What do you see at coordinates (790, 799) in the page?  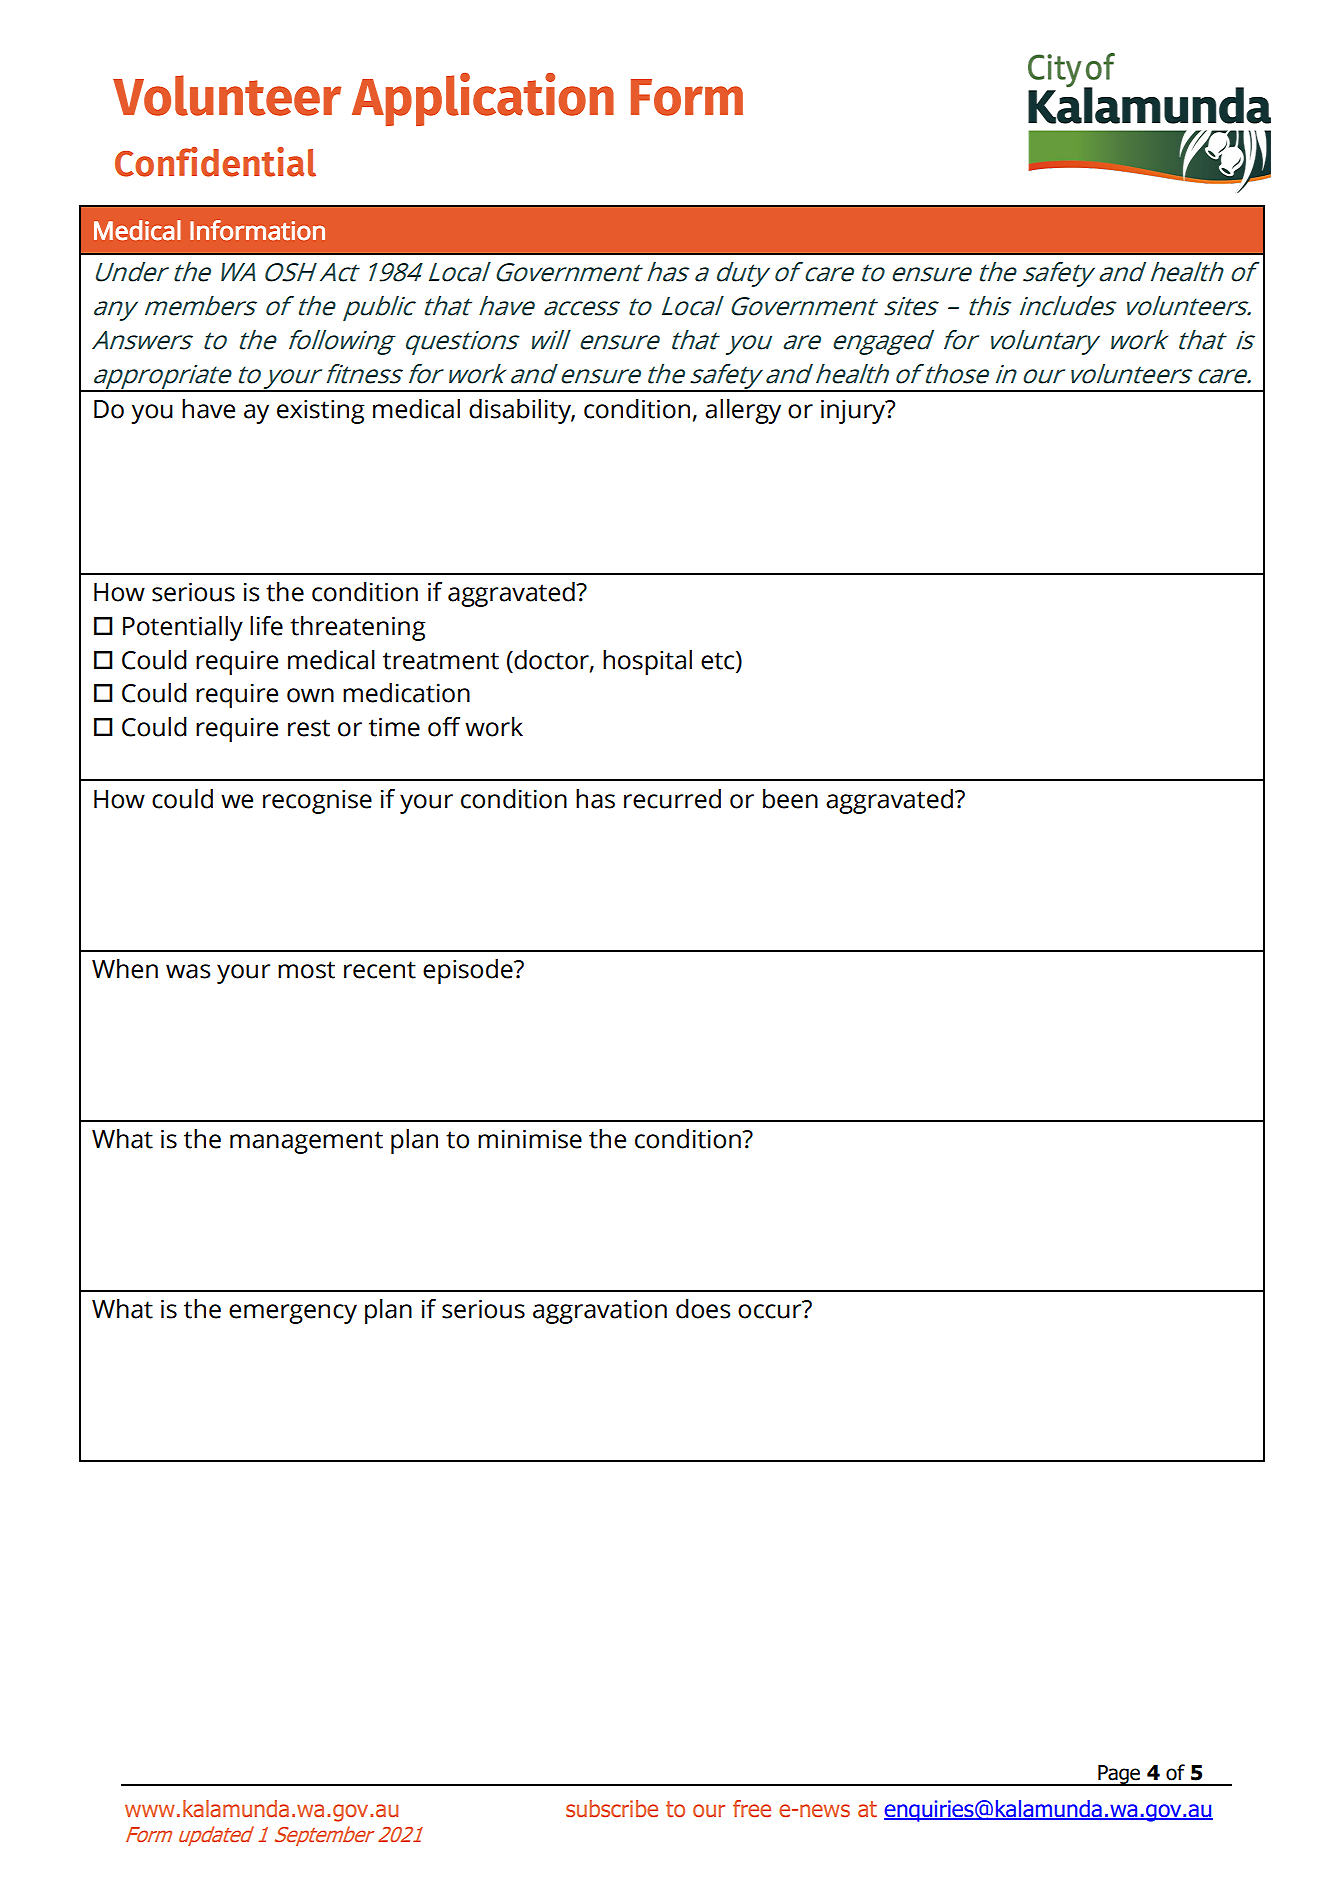 I see `been` at bounding box center [790, 799].
